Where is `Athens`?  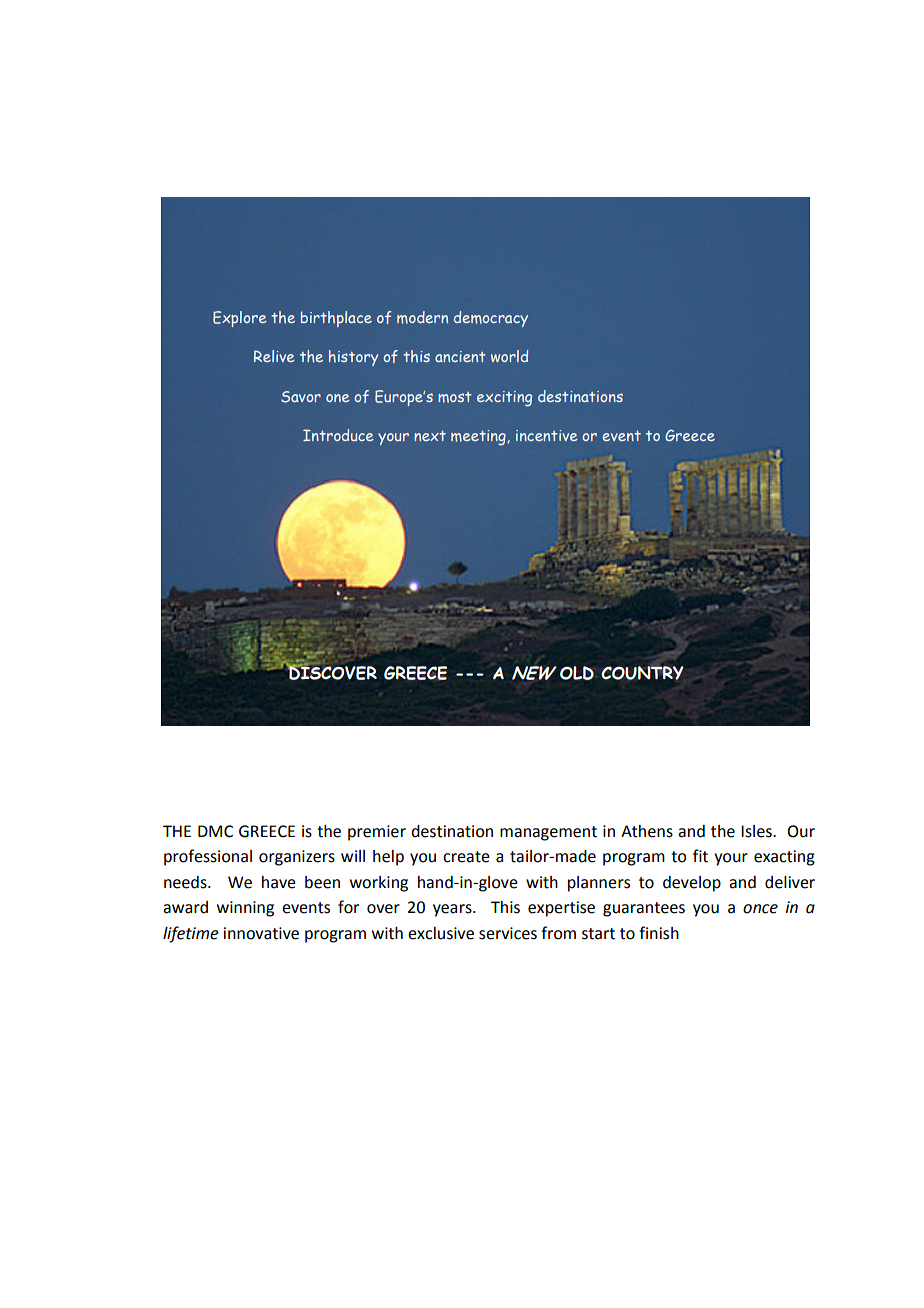
Athens is located at coordinates (647, 831).
